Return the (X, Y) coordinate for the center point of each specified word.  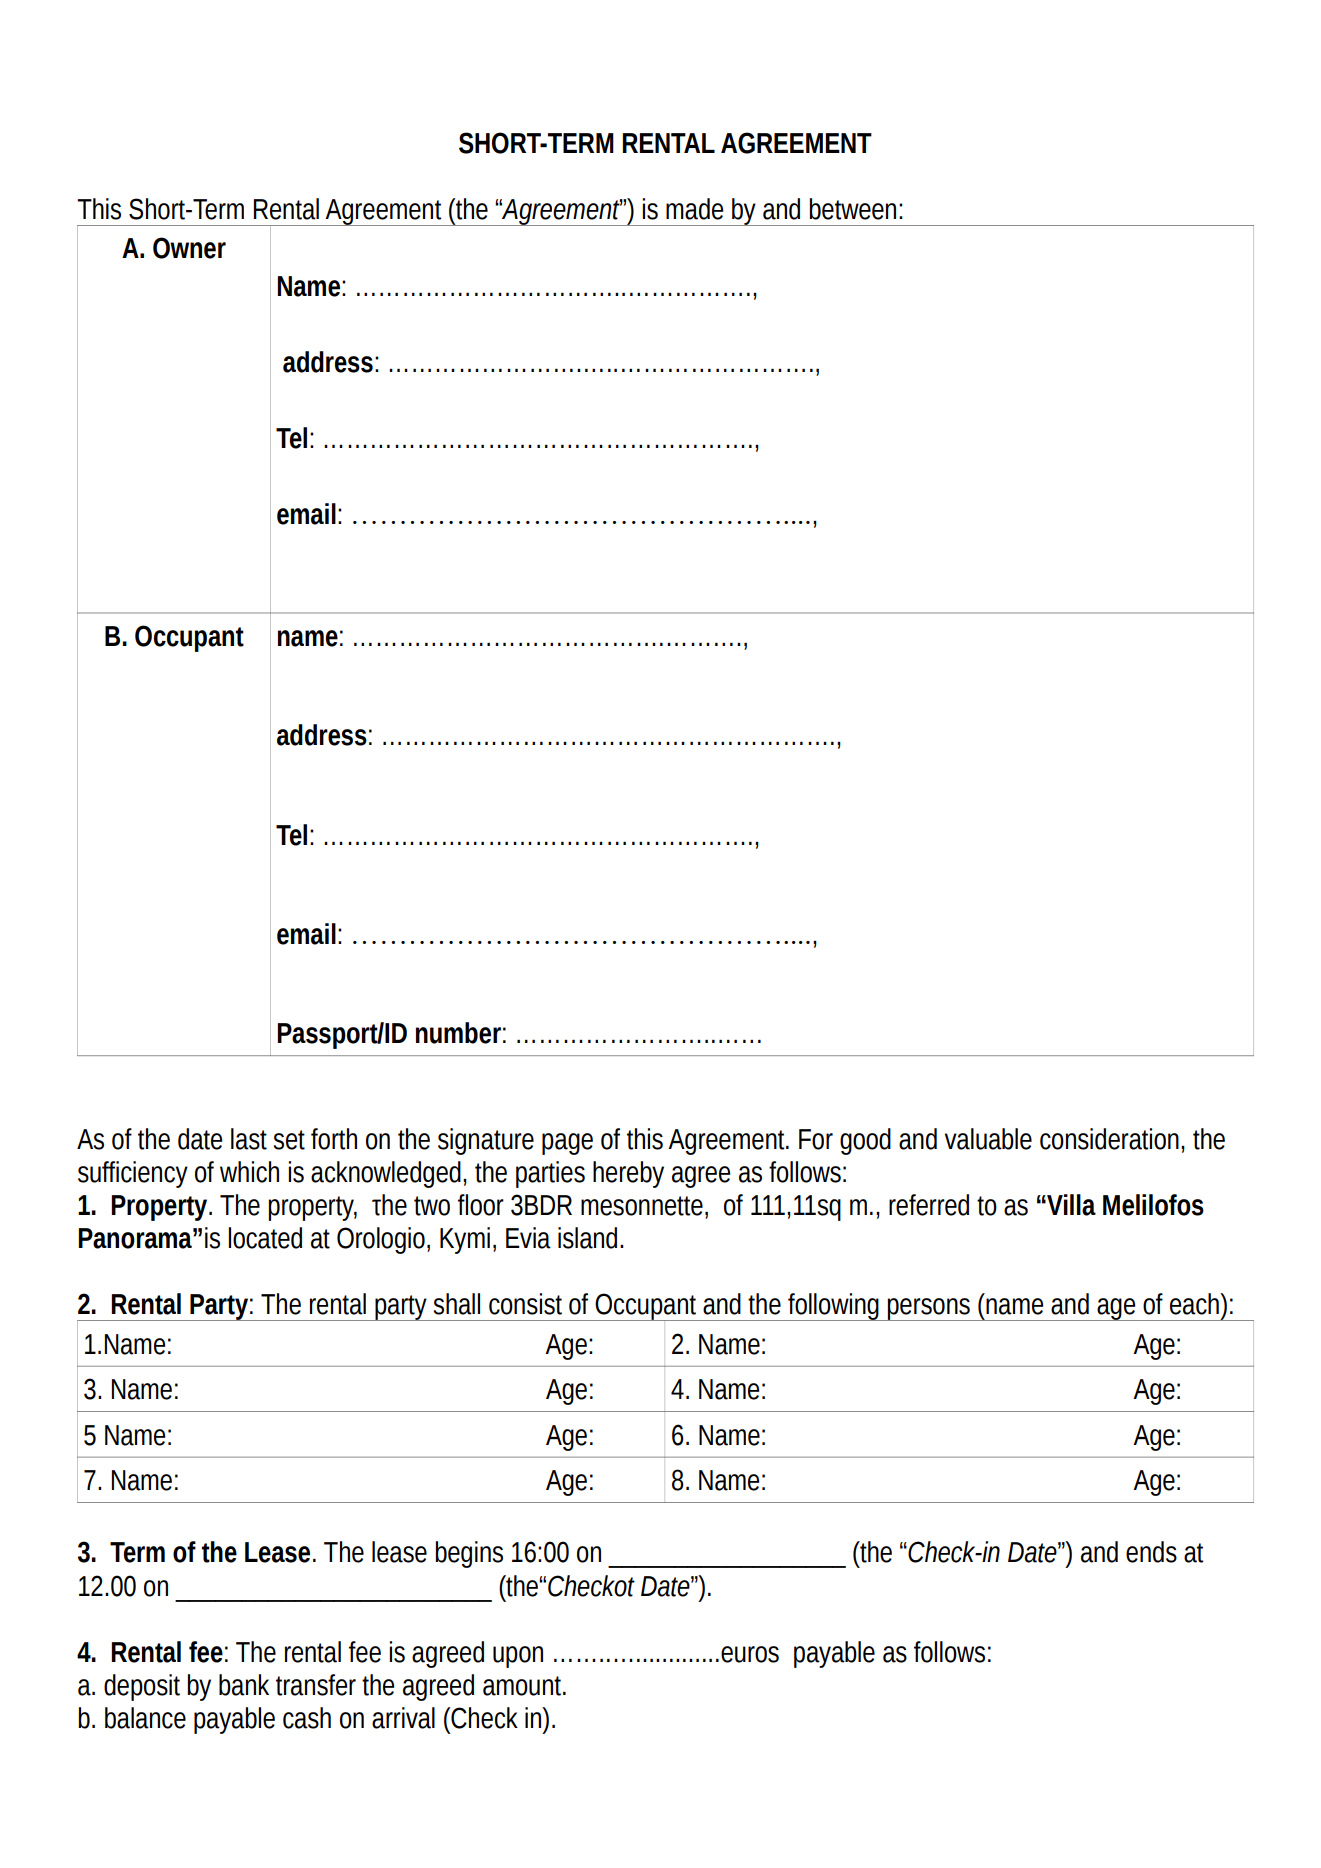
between (852, 209)
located (265, 1238)
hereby (628, 1174)
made (694, 209)
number (458, 1033)
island (587, 1238)
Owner (189, 248)
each (1195, 1304)
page (567, 1144)
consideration (1109, 1139)
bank (244, 1685)
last (249, 1139)
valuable (988, 1139)
